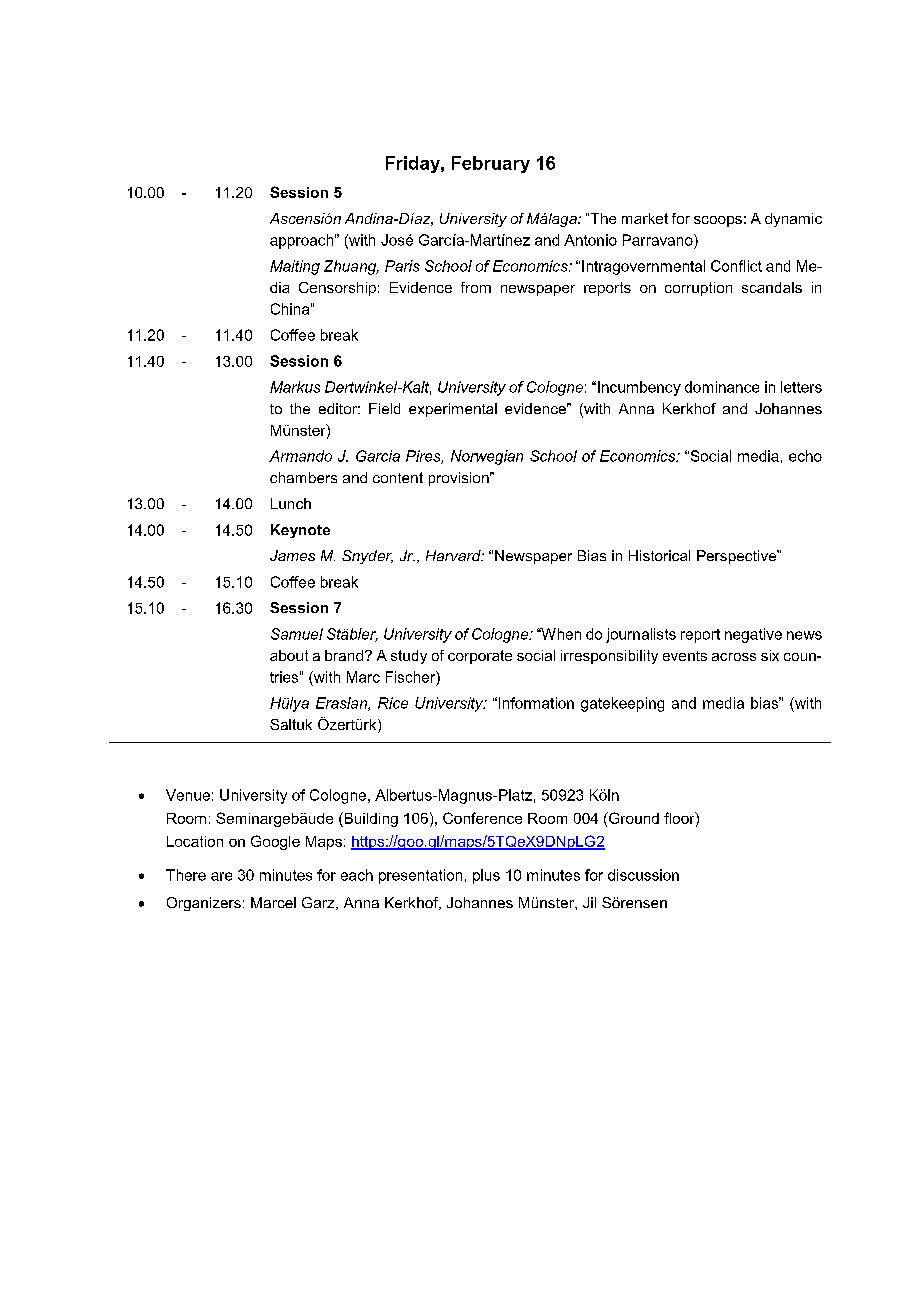 The image size is (924, 1308). I want to click on Zhuang, so click(351, 267).
